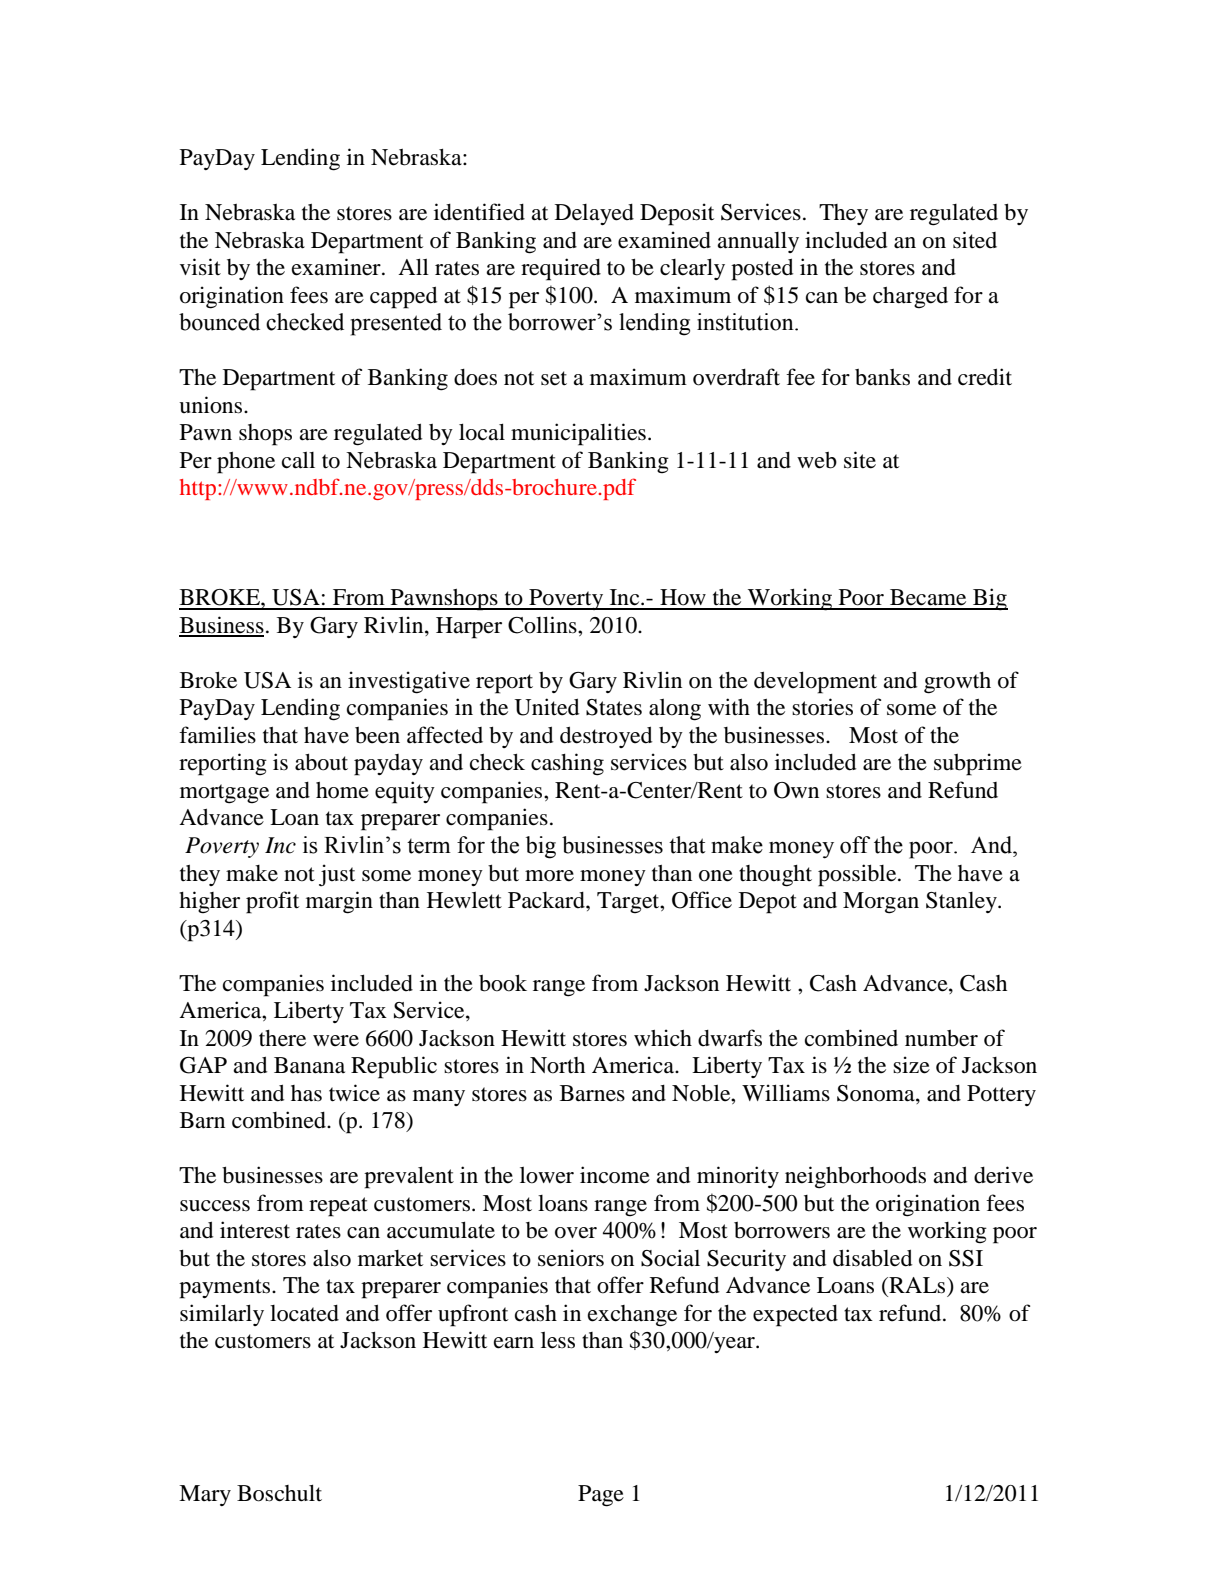  I want to click on more, so click(549, 876).
